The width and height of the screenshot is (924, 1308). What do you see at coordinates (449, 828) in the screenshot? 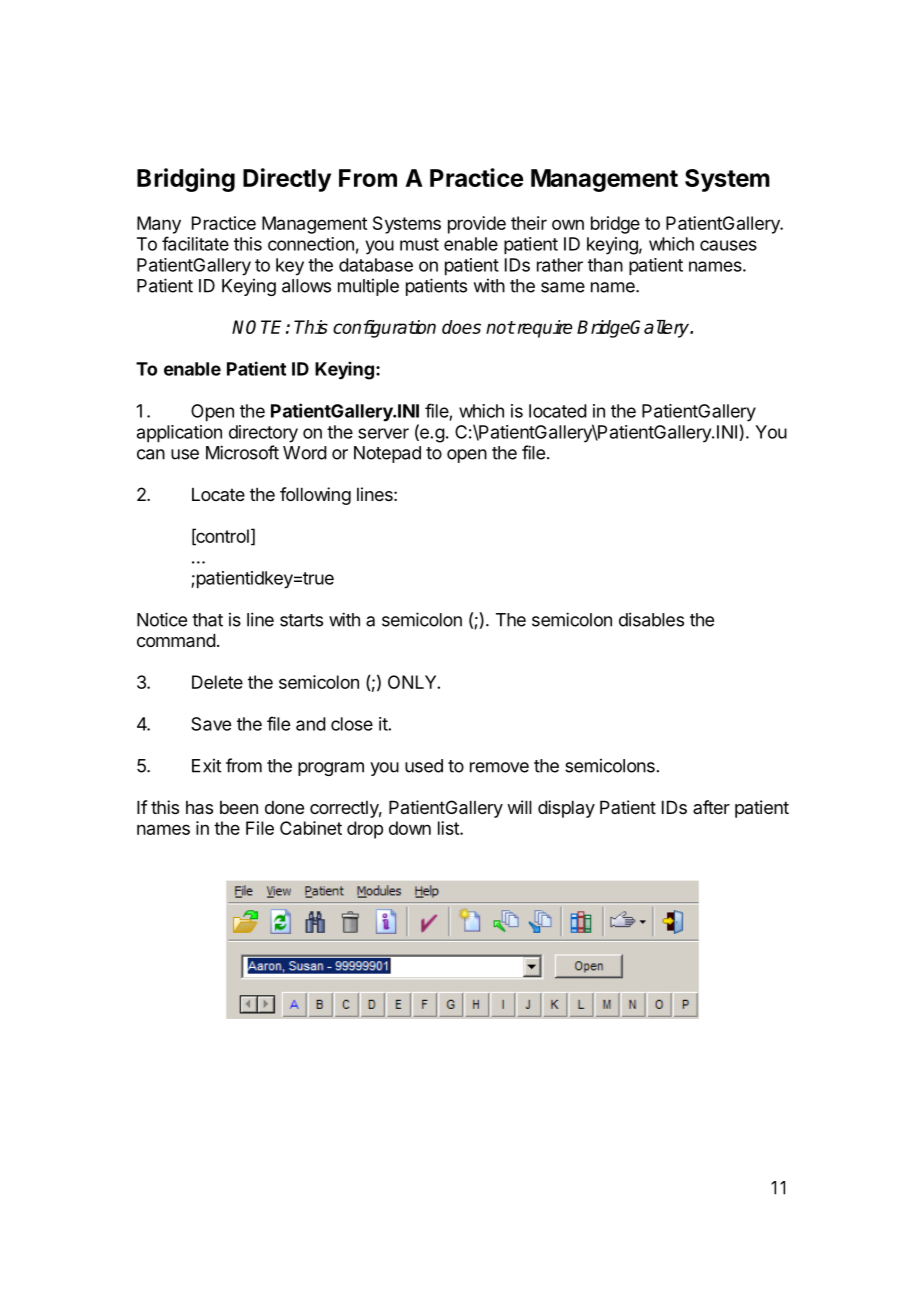
I see `list` at bounding box center [449, 828].
